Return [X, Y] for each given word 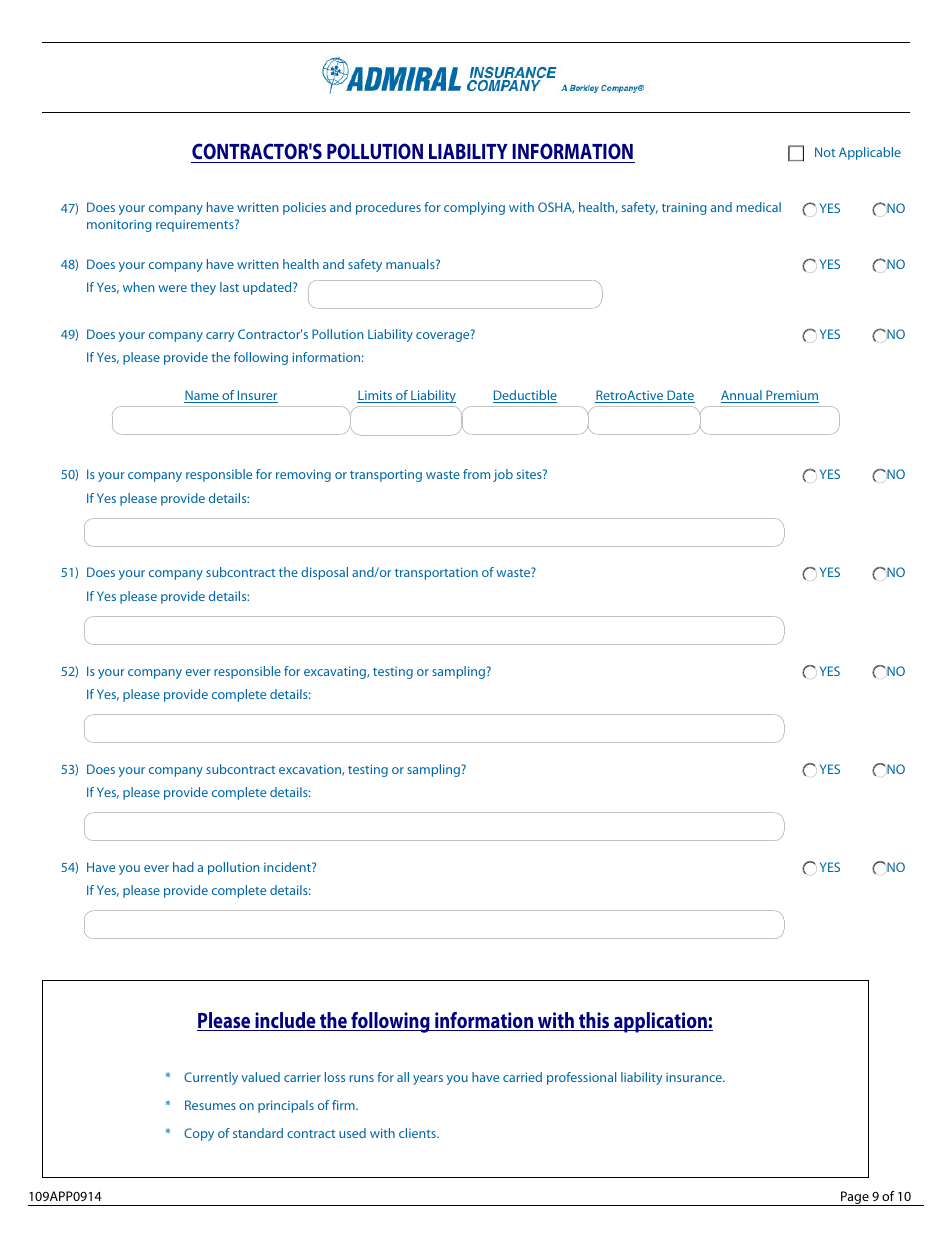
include [285, 1021]
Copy [199, 1134]
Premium [791, 396]
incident [288, 867]
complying [474, 208]
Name [202, 396]
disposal [324, 573]
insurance [695, 1077]
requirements [196, 225]
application [660, 1022]
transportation [436, 573]
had [183, 867]
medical [759, 207]
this [594, 1021]
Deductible [525, 396]
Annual [742, 396]
